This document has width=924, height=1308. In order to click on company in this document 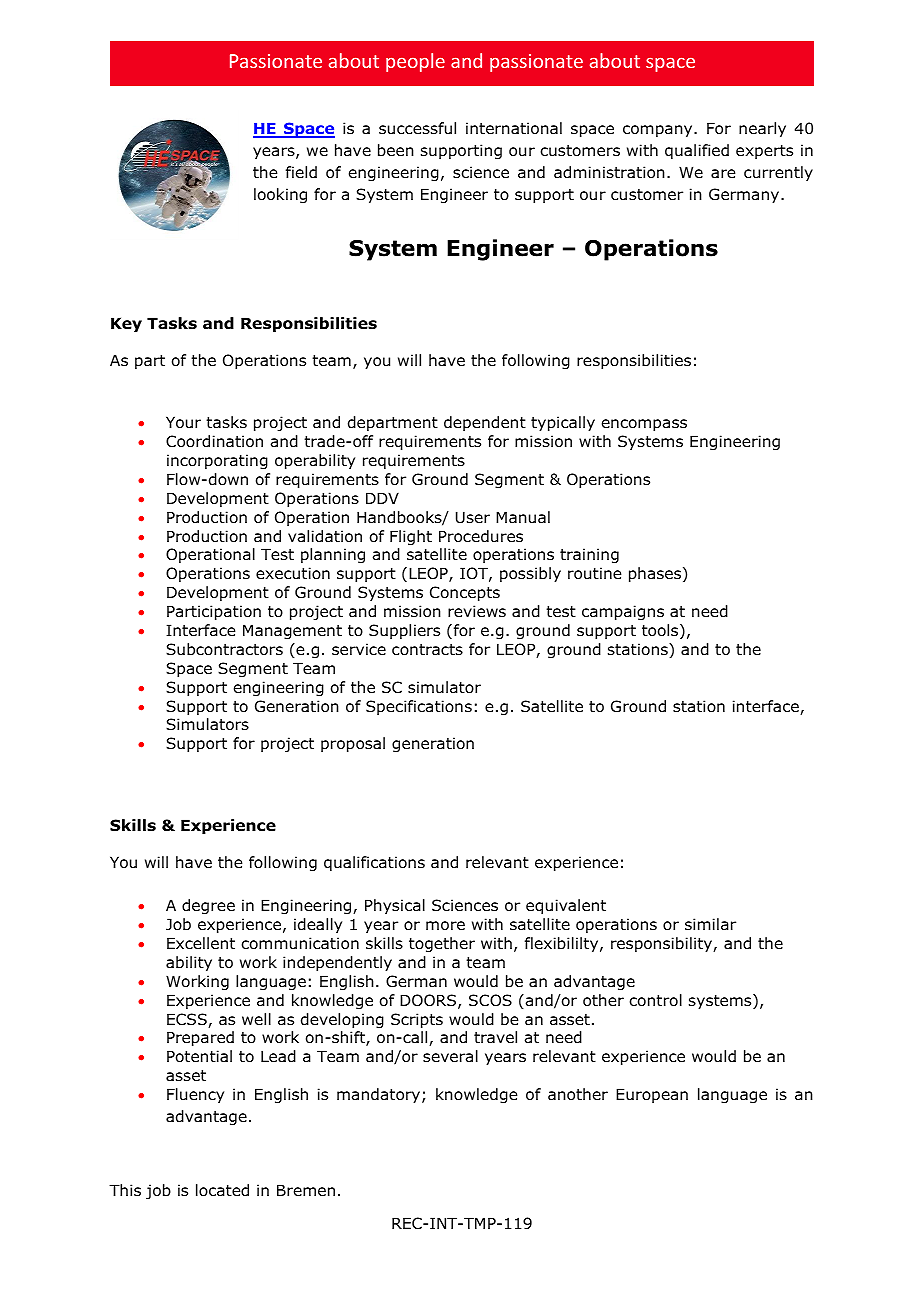, I will do `click(659, 131)`.
